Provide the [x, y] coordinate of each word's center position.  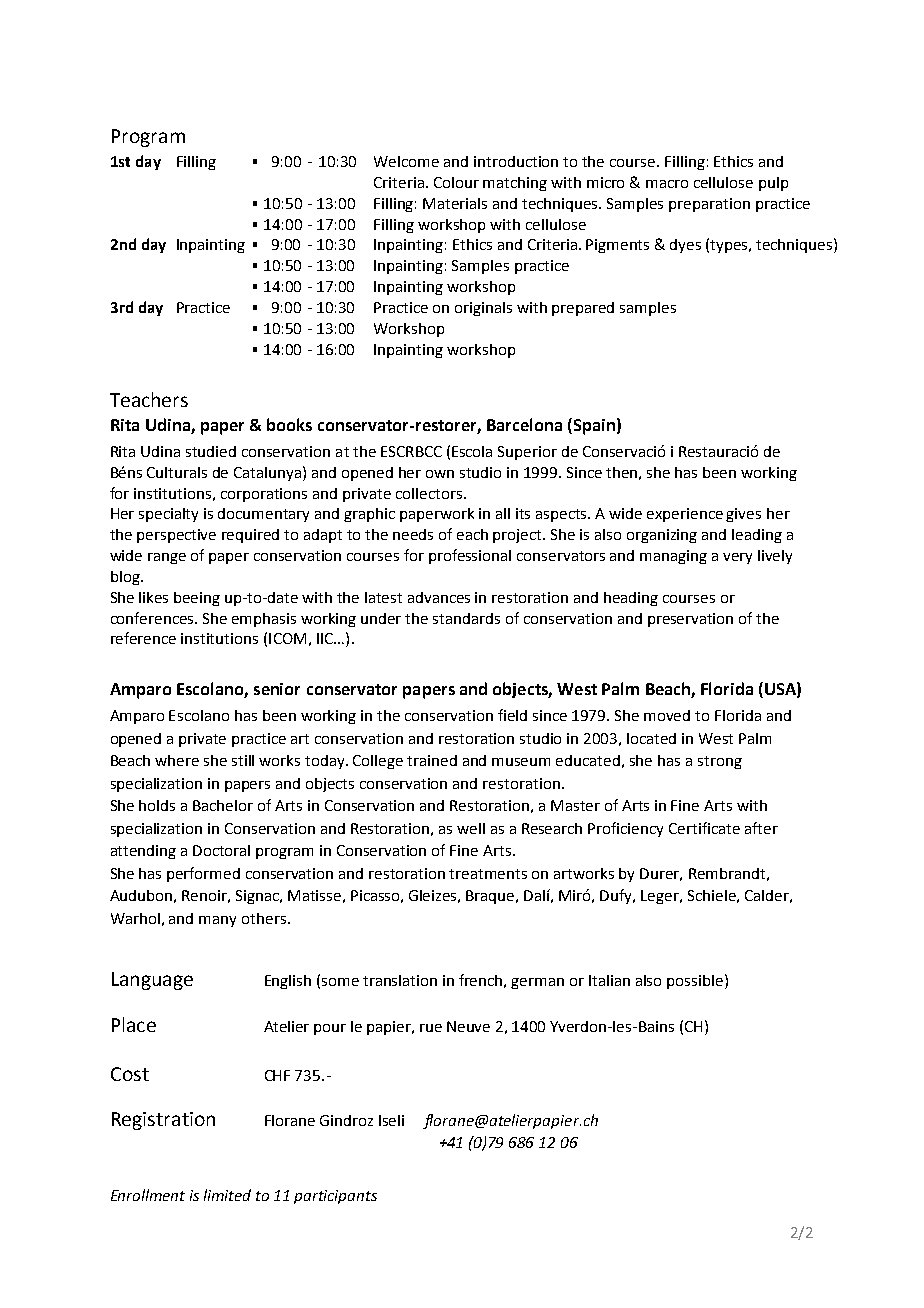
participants [335, 1197]
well [471, 828]
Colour [456, 182]
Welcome [406, 161]
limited [227, 1195]
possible [695, 982]
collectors [430, 493]
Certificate [704, 828]
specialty [168, 515]
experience [685, 515]
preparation [709, 205]
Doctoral [221, 850]
